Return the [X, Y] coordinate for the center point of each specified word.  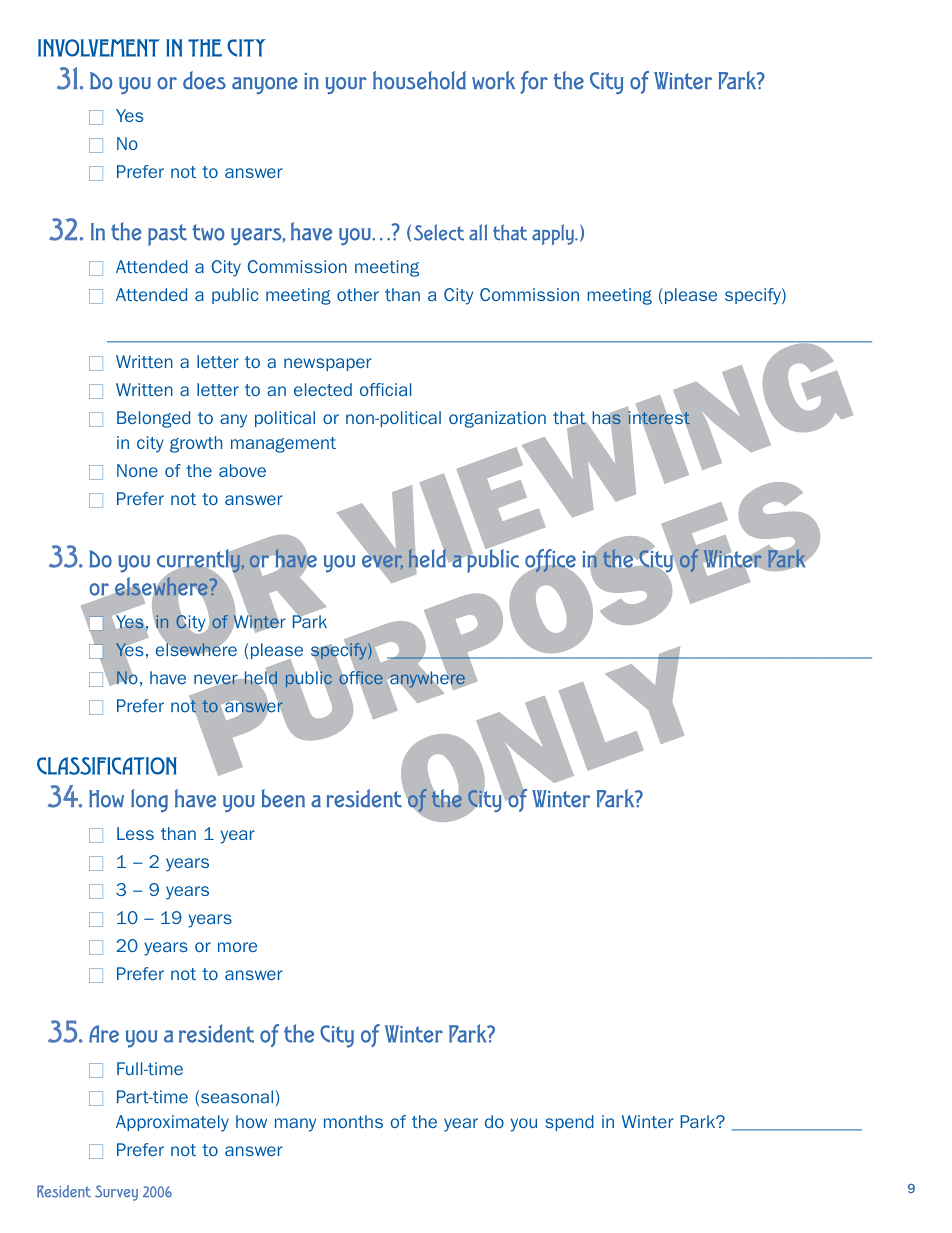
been [283, 798]
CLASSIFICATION [107, 766]
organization [497, 419]
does [204, 80]
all [478, 232]
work [493, 80]
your [346, 86]
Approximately [172, 1123]
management [283, 445]
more [237, 947]
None [137, 470]
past [167, 235]
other [358, 294]
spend [569, 1123]
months [353, 1121]
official [385, 389]
